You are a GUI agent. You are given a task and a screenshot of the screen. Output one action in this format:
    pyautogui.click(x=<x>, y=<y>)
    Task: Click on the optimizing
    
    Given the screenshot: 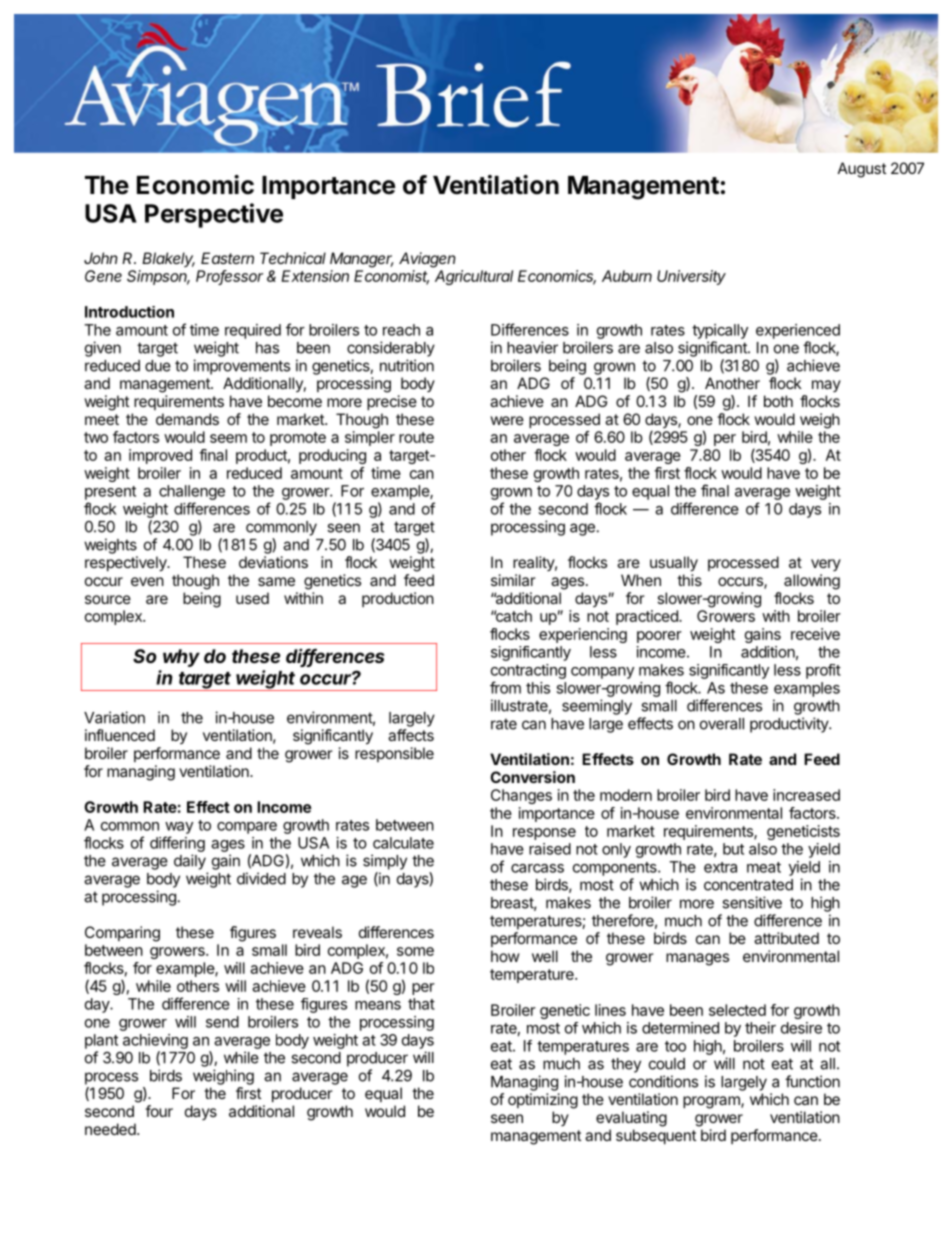 What is the action you would take?
    pyautogui.click(x=543, y=1101)
